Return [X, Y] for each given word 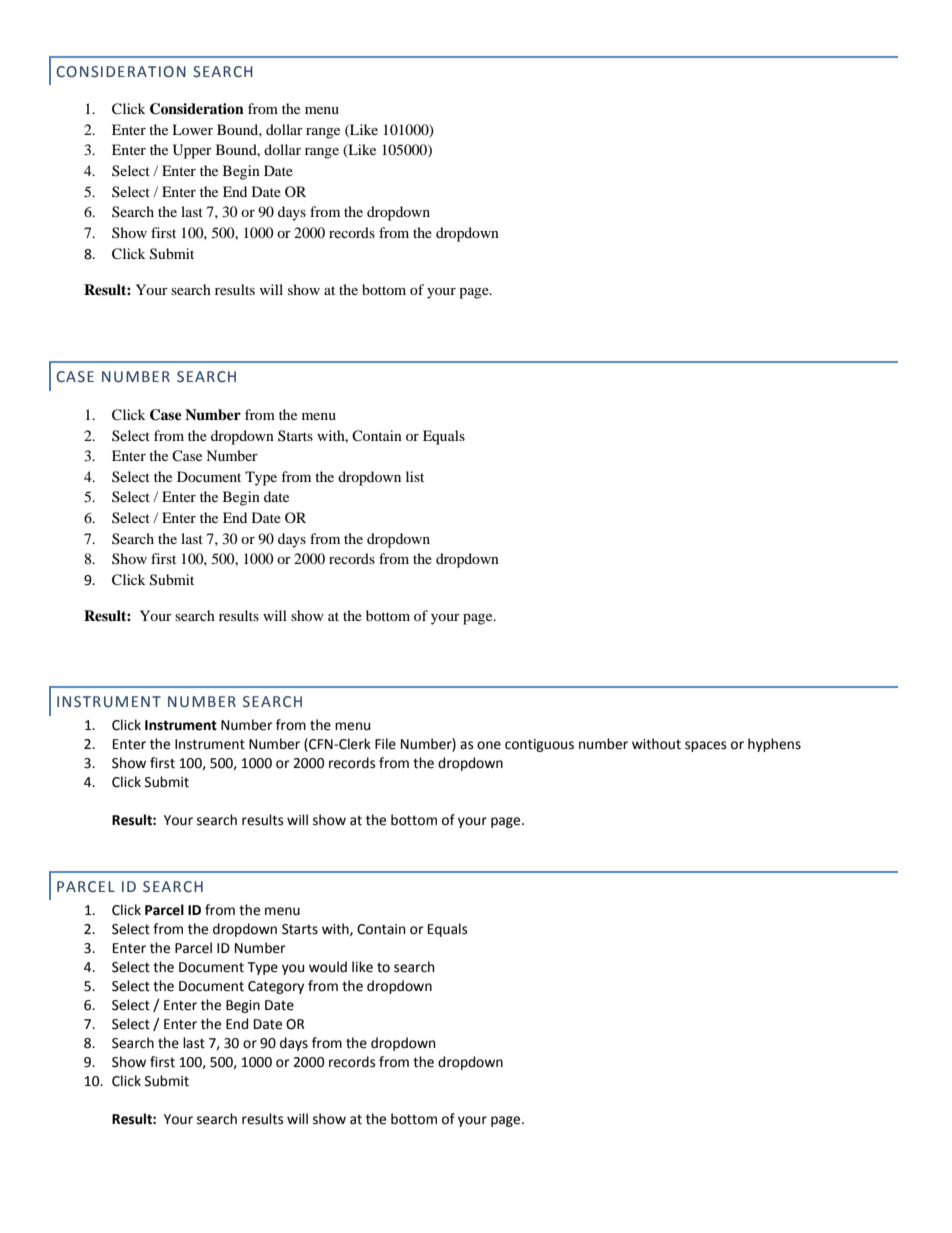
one [489, 745]
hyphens [774, 745]
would [328, 967]
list [415, 476]
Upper [192, 151]
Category [276, 987]
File [385, 744]
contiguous [539, 745]
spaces [705, 746]
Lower [192, 129]
